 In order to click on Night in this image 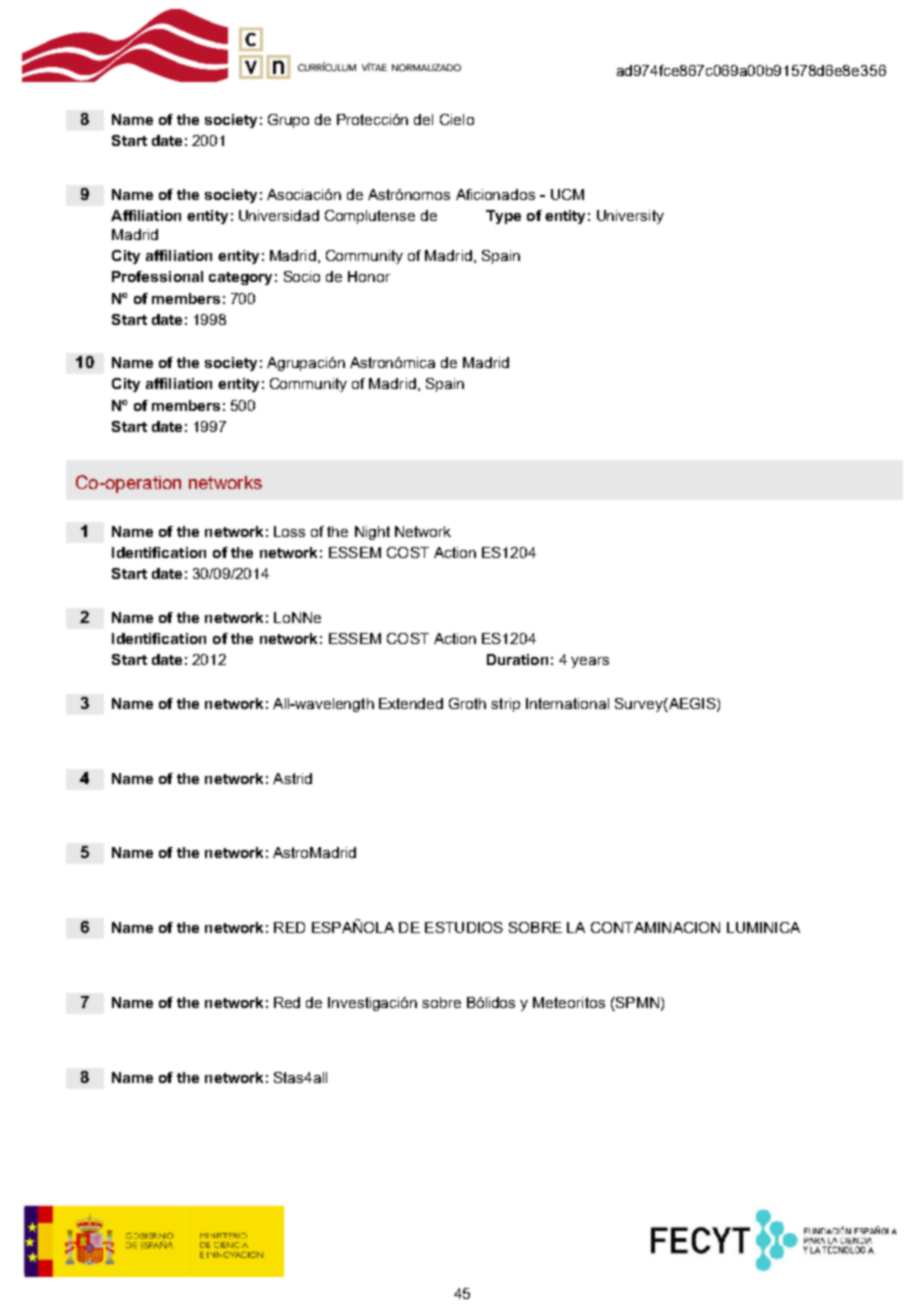, I will do `click(372, 533)`.
